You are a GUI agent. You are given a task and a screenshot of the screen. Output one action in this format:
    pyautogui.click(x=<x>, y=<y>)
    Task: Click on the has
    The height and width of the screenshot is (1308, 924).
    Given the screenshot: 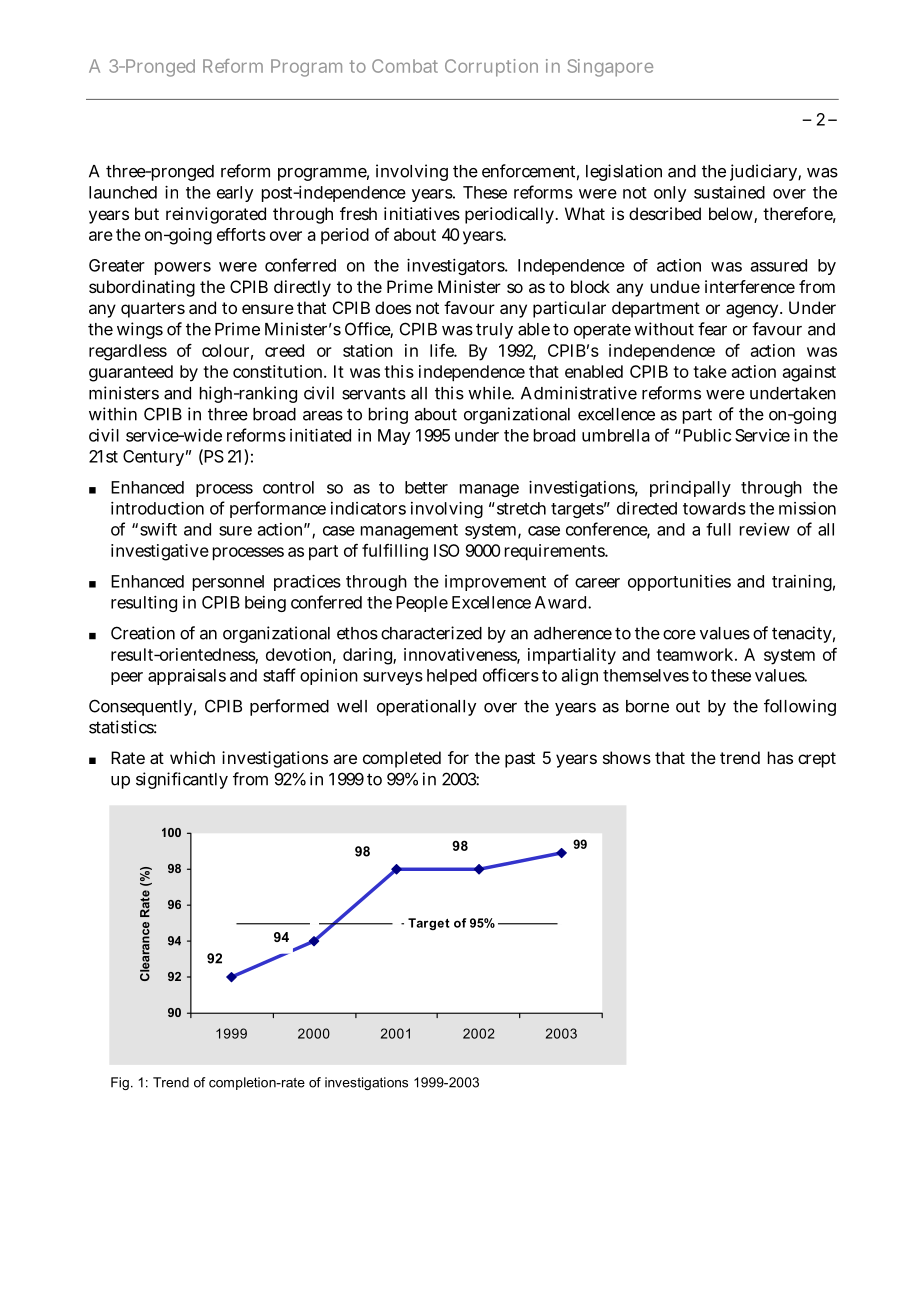 What is the action you would take?
    pyautogui.click(x=780, y=757)
